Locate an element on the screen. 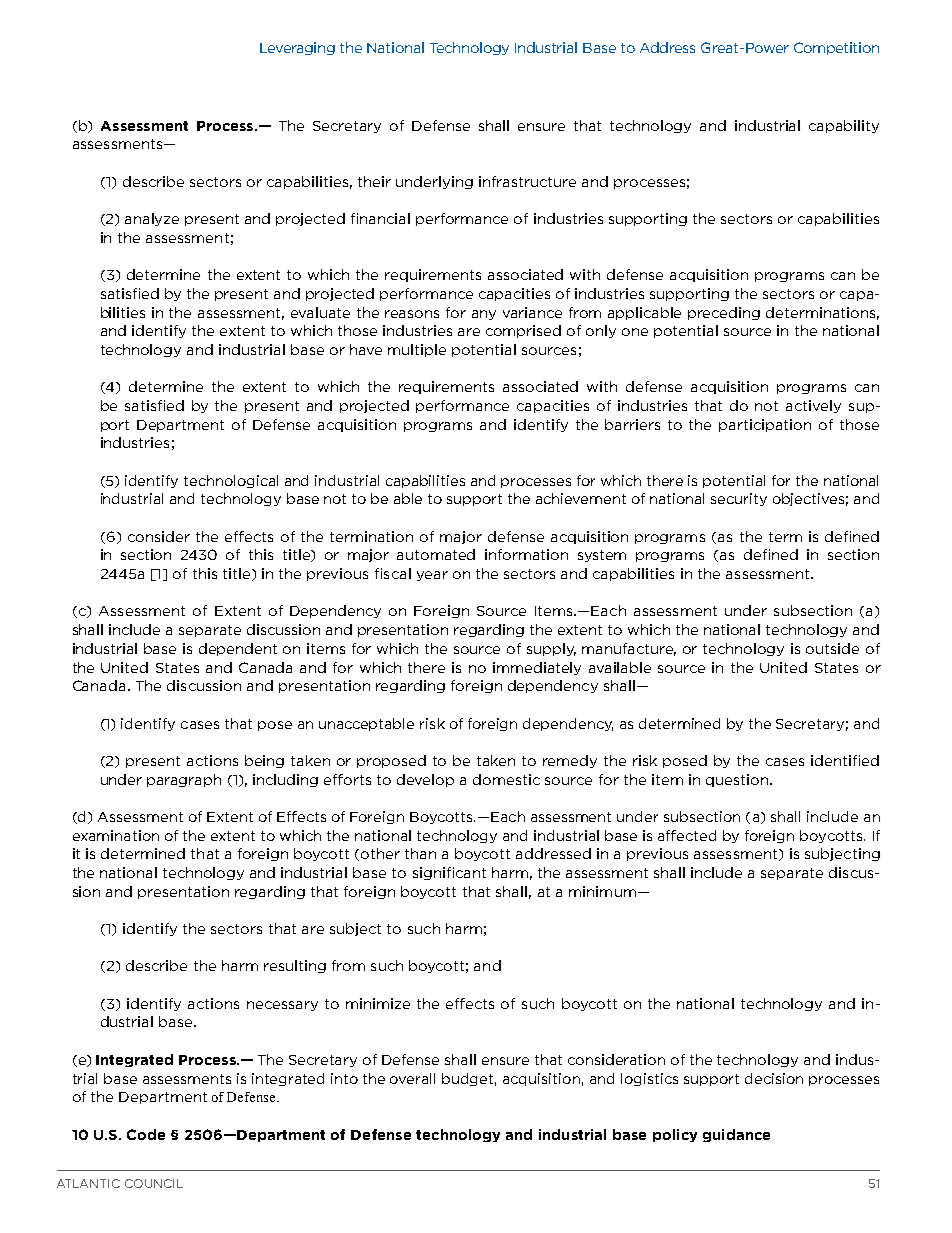 This screenshot has height=1233, width=952. overall is located at coordinates (412, 1078).
